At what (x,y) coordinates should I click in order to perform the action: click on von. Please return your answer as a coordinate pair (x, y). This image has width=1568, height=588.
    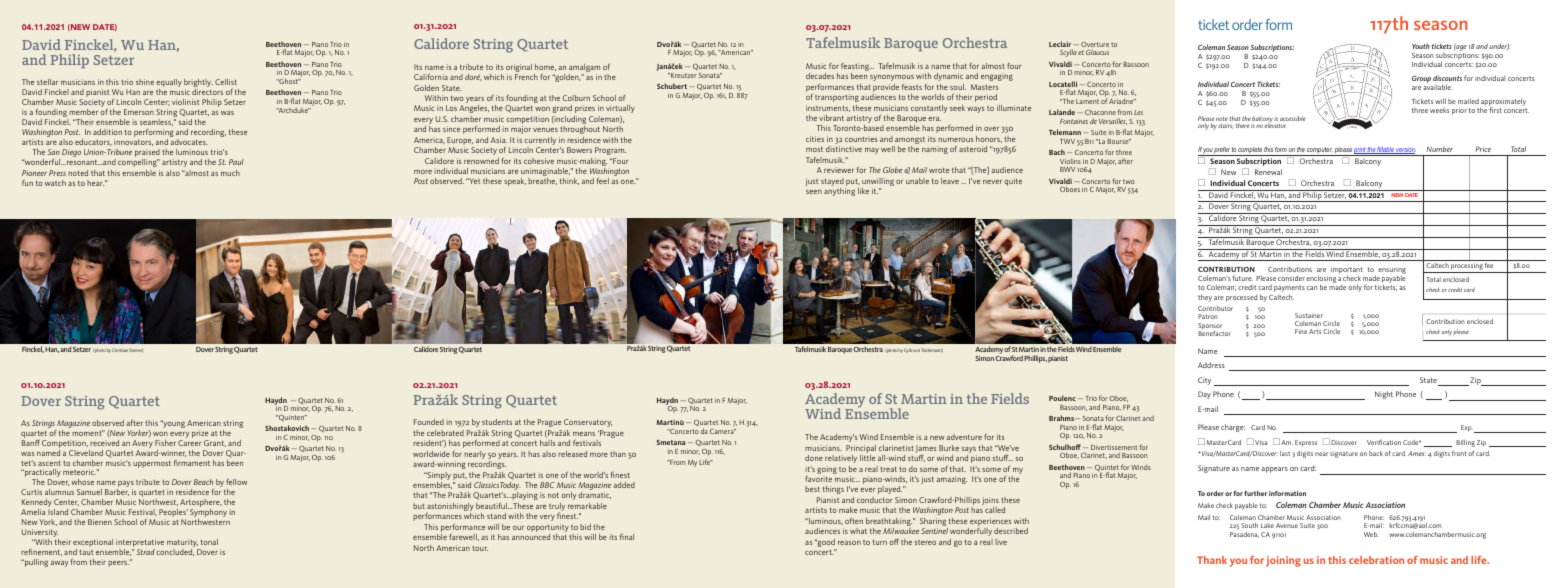
    Looking at the image, I should click on (916, 350).
